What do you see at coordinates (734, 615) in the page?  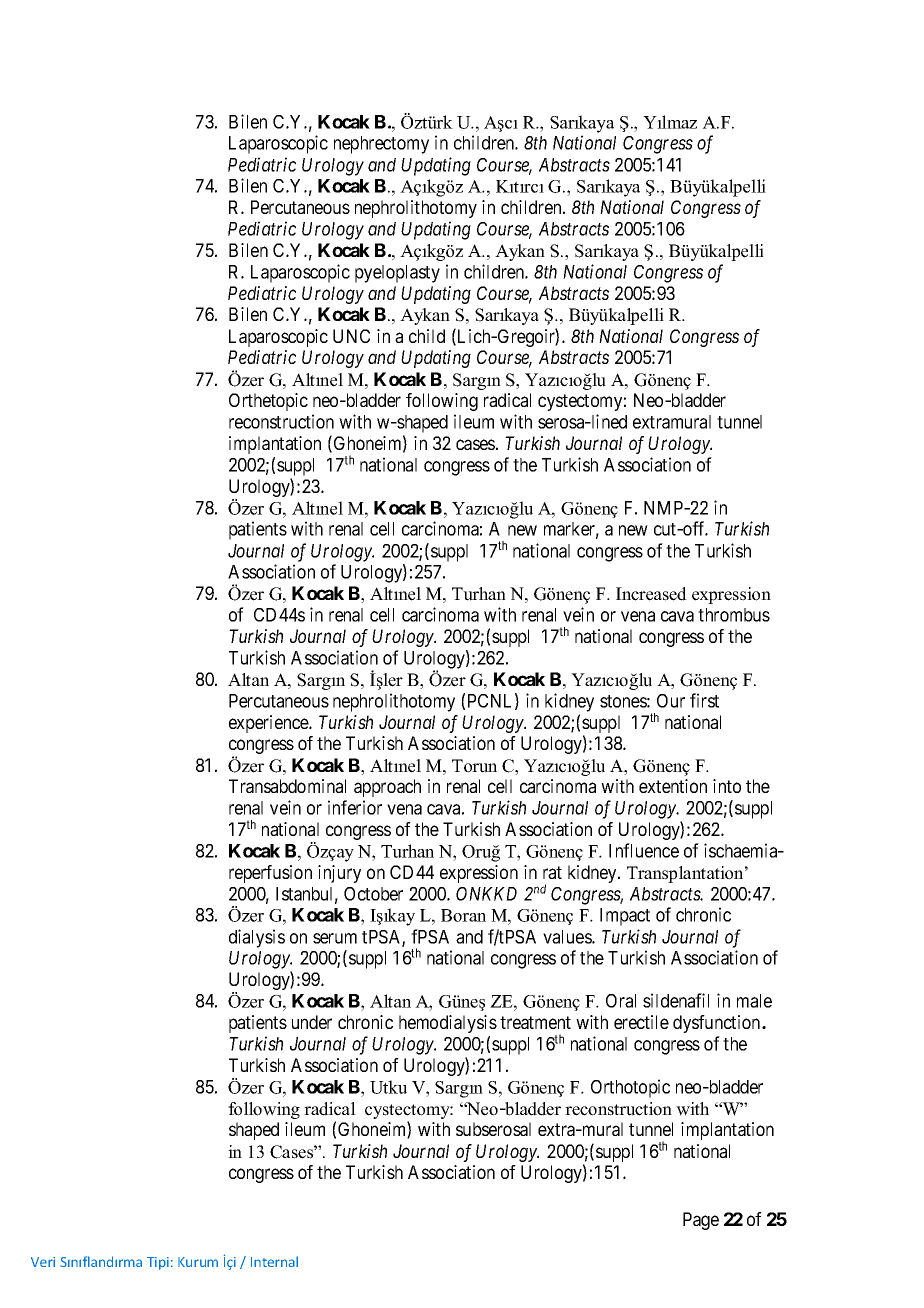 I see `thrombus` at bounding box center [734, 615].
